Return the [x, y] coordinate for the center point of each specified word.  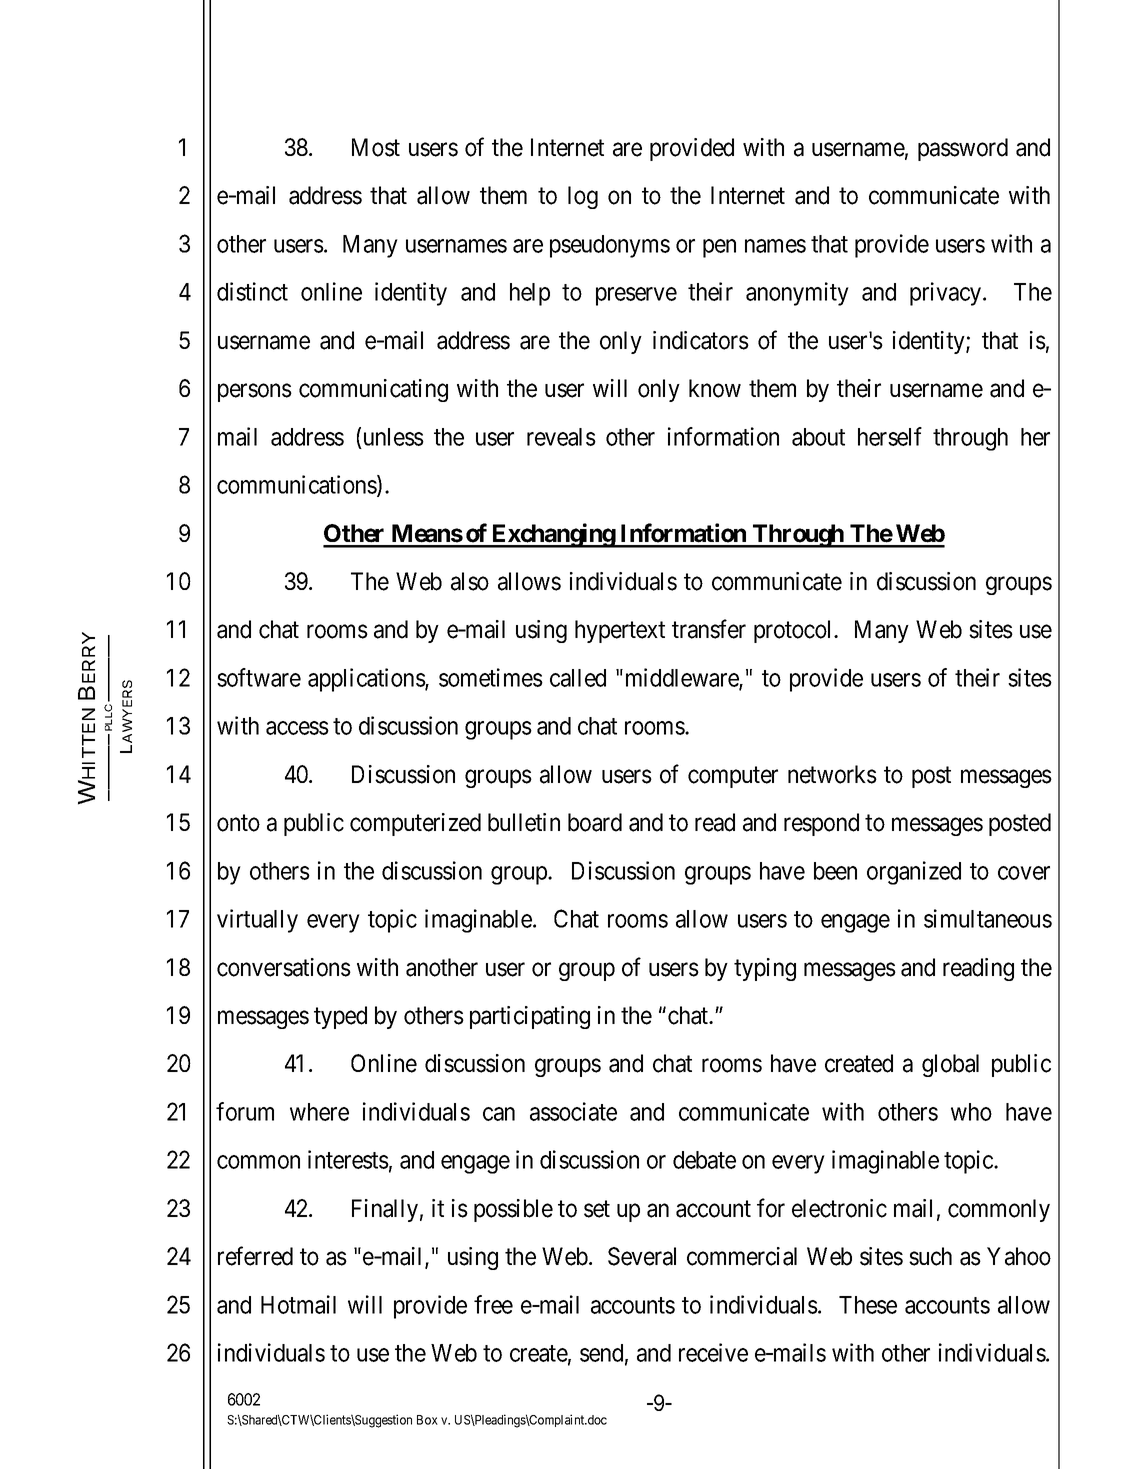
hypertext [620, 631]
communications [297, 485]
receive [713, 1352]
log [583, 197]
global [950, 1065]
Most [376, 147]
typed [340, 1017]
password [963, 149]
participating [530, 1017]
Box [427, 1420]
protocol [794, 631]
